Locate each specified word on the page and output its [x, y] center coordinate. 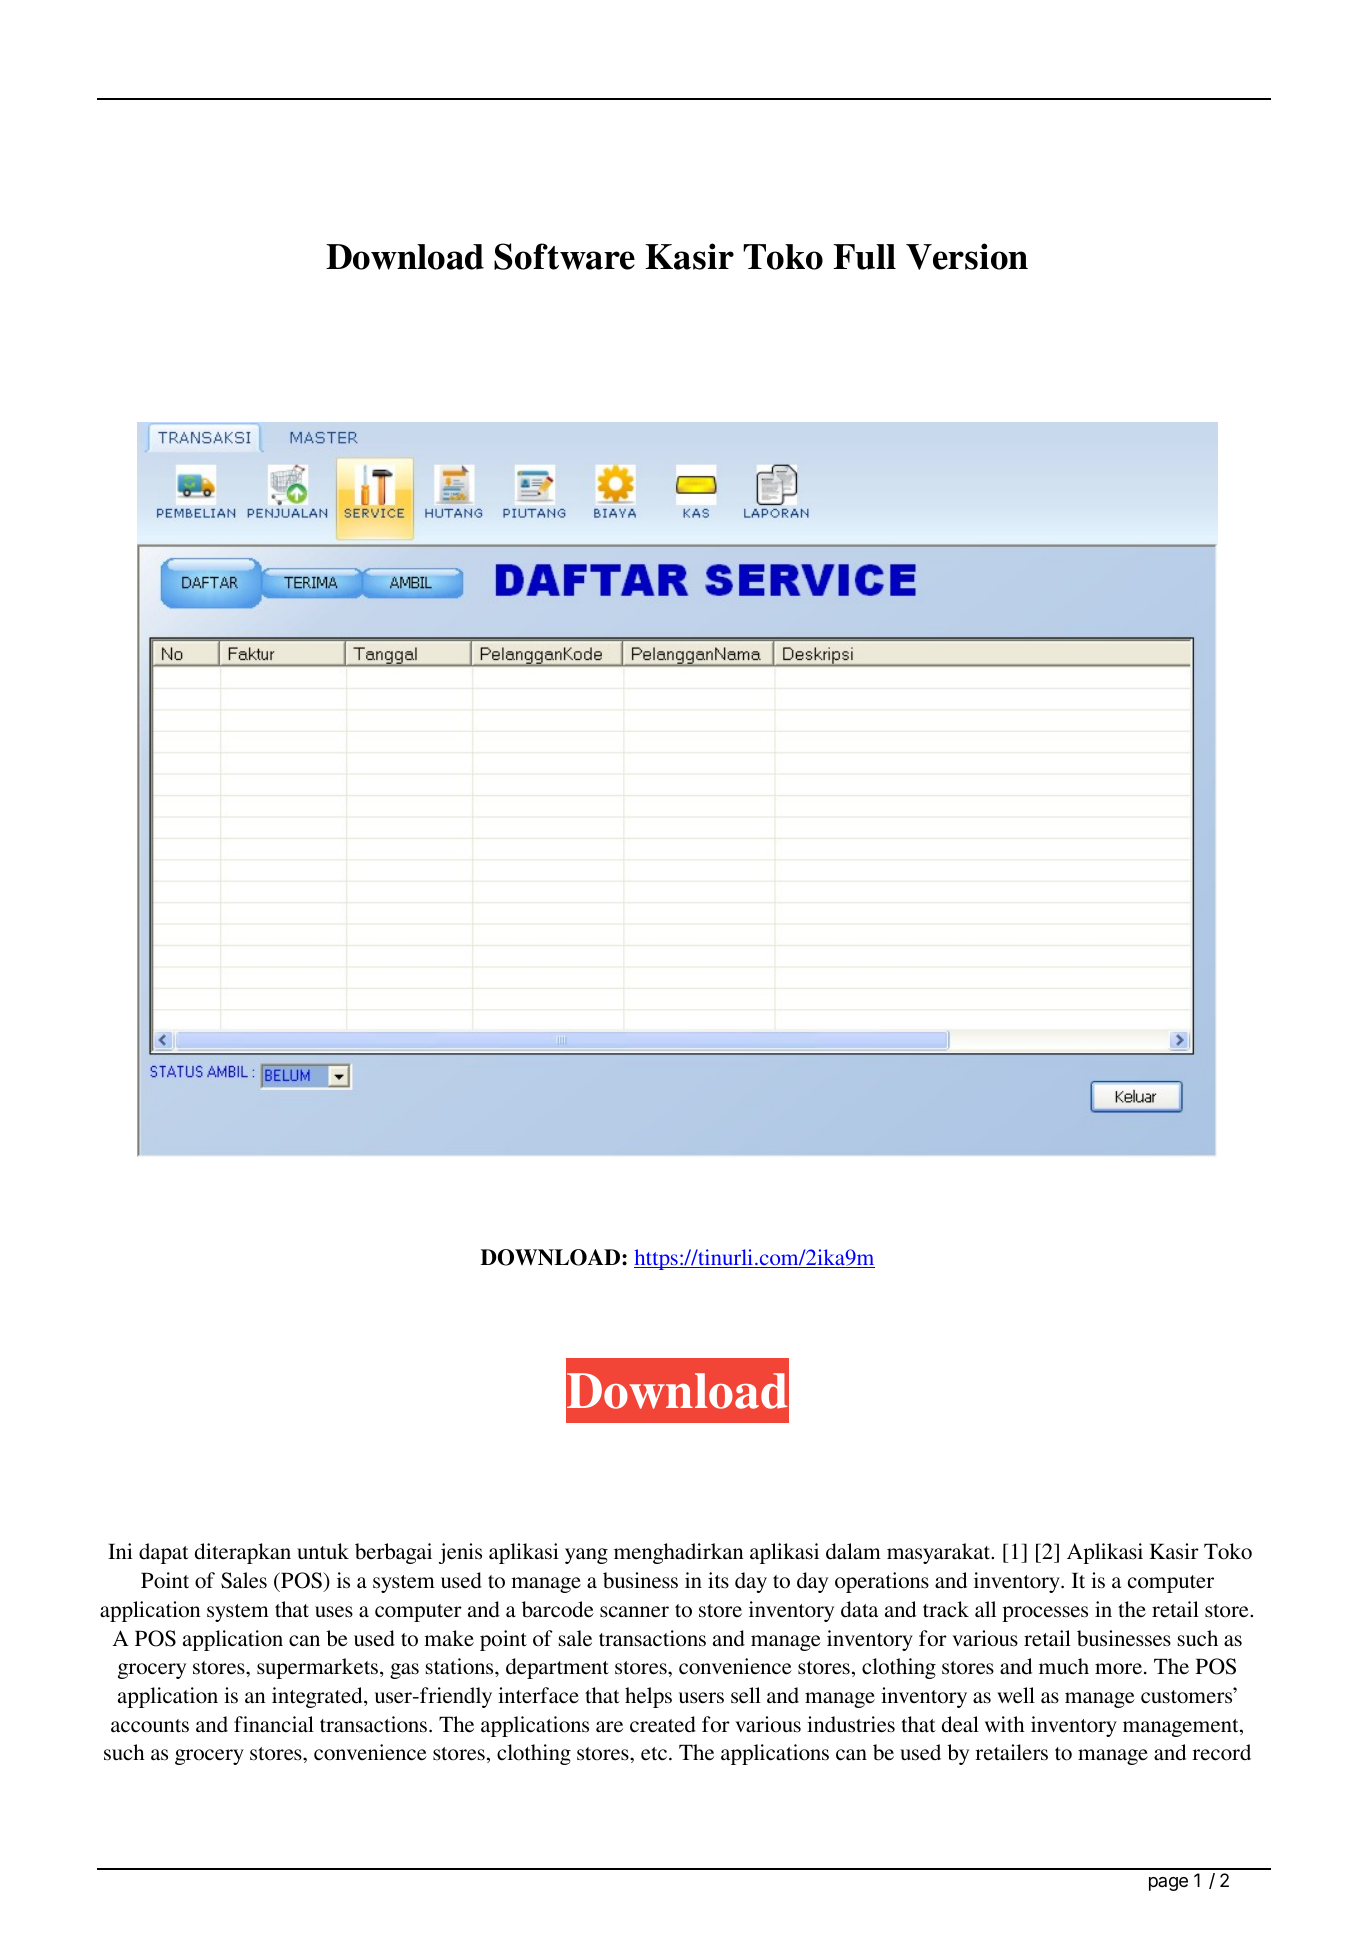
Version [967, 256]
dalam [853, 1551]
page [1168, 1884]
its [718, 1580]
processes [1045, 1614]
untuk [323, 1551]
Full [864, 257]
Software [564, 256]
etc [654, 1754]
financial [274, 1724]
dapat [164, 1553]
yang [586, 1556]
